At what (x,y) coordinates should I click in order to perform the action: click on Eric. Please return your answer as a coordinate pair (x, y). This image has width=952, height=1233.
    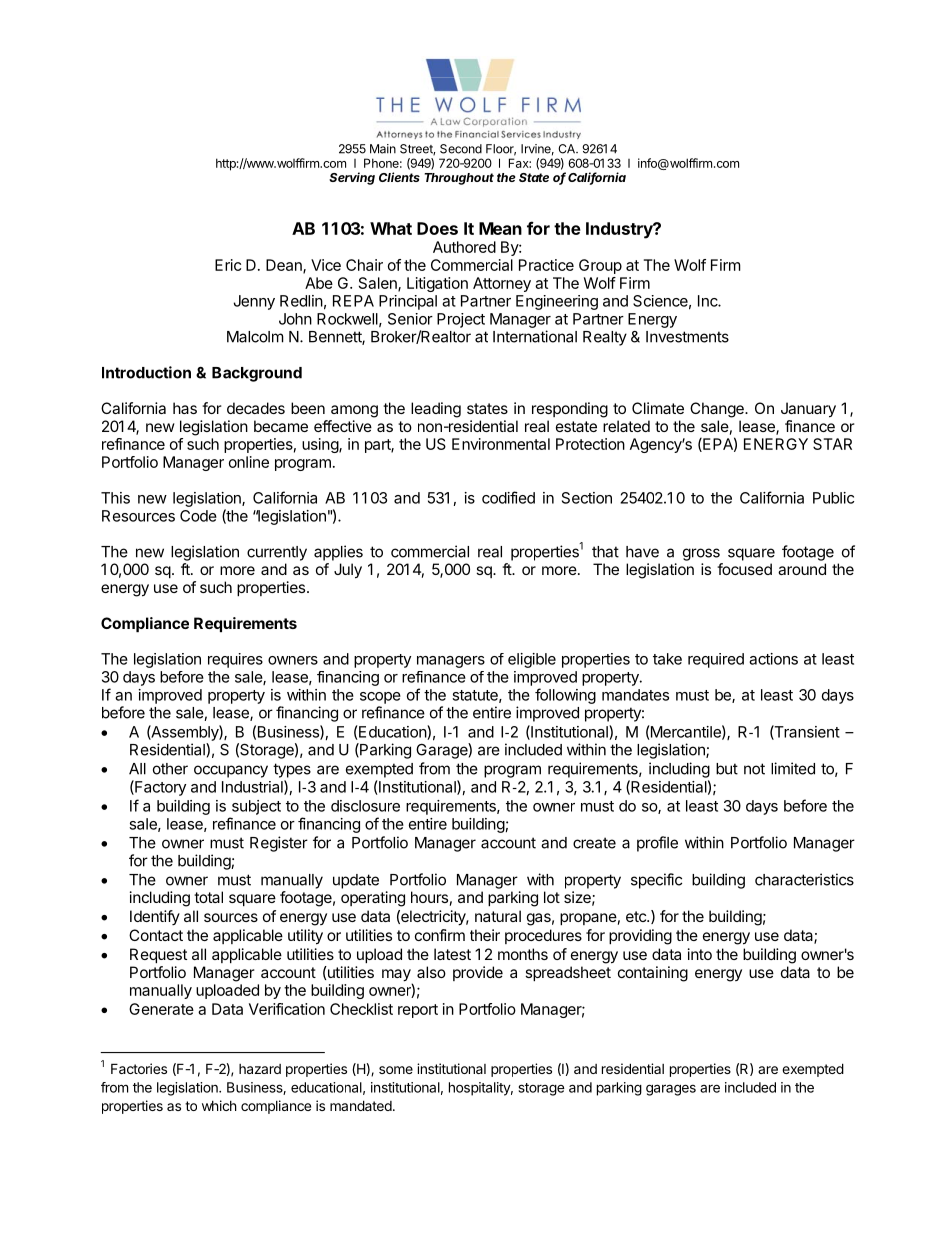
    Looking at the image, I should click on (228, 265).
